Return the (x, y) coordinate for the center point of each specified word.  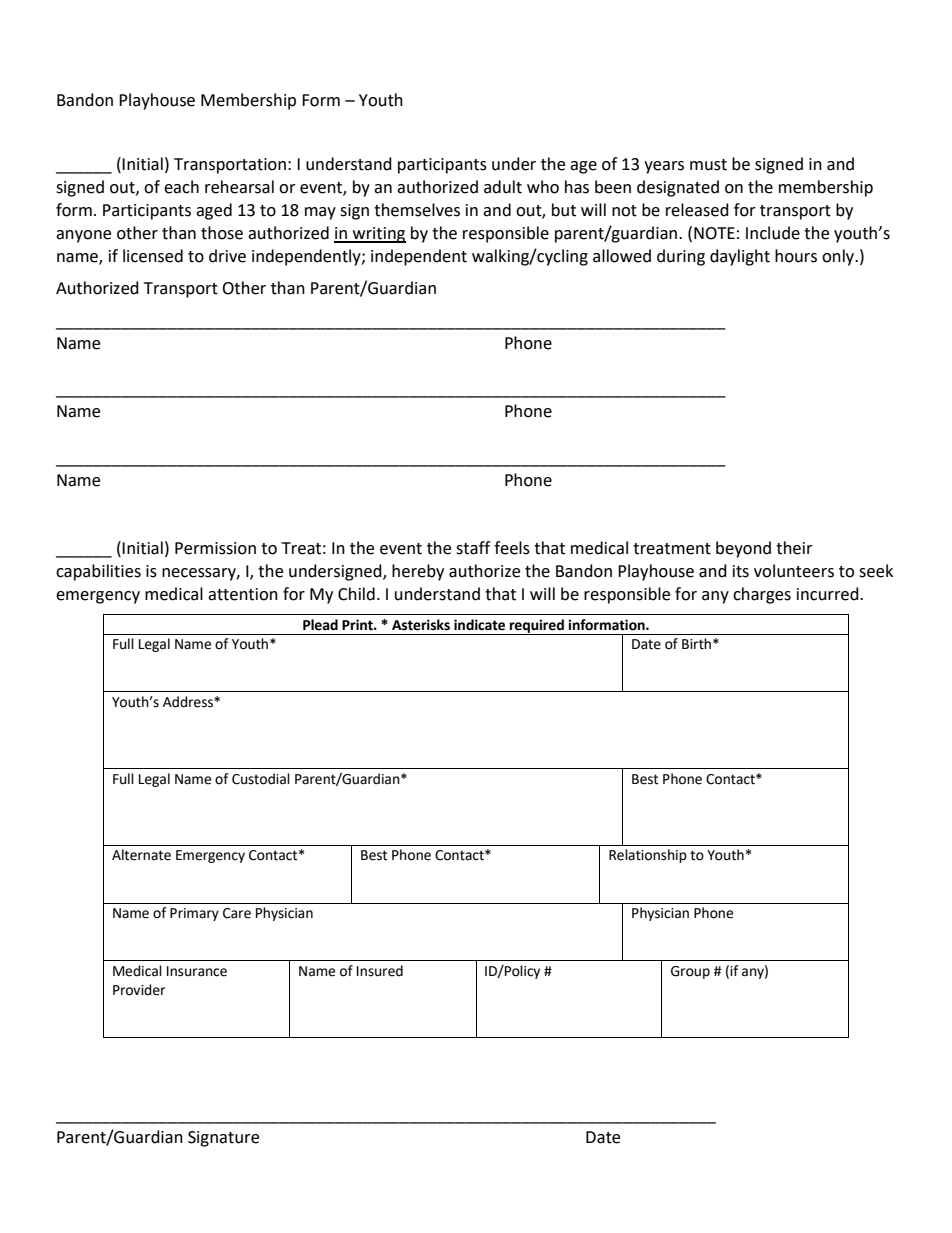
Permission (215, 548)
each (181, 187)
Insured (380, 971)
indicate (479, 625)
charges (762, 595)
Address (189, 702)
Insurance (197, 971)
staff (473, 548)
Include (773, 233)
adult (503, 187)
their (794, 548)
